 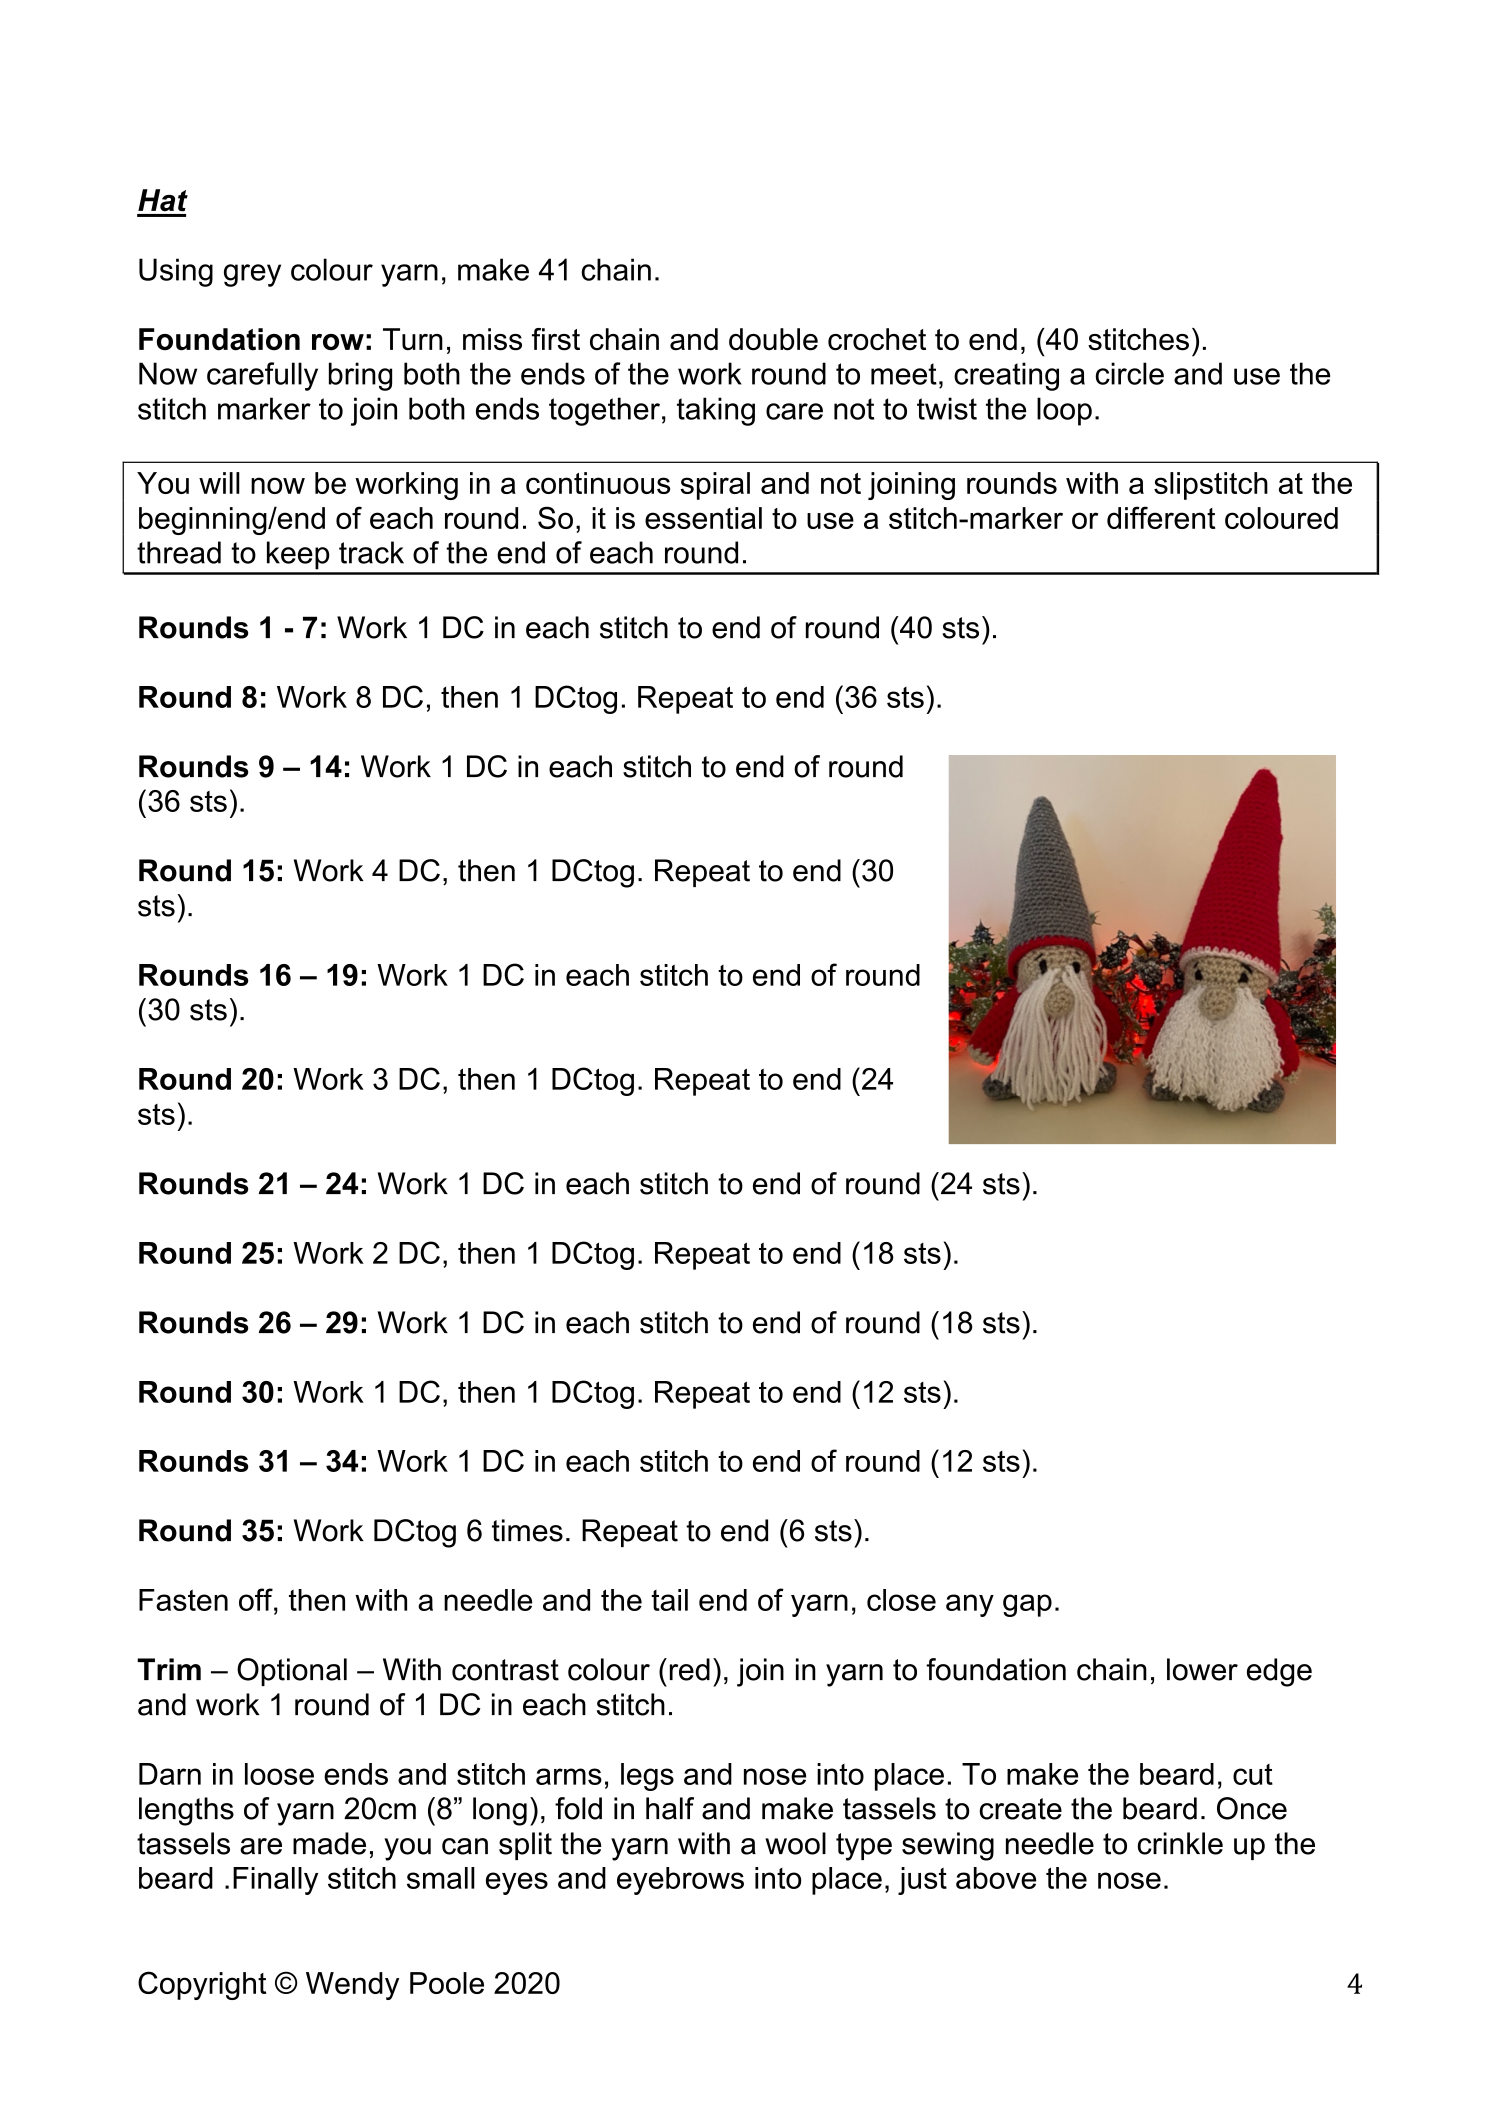 I want to click on essential, so click(x=703, y=518).
